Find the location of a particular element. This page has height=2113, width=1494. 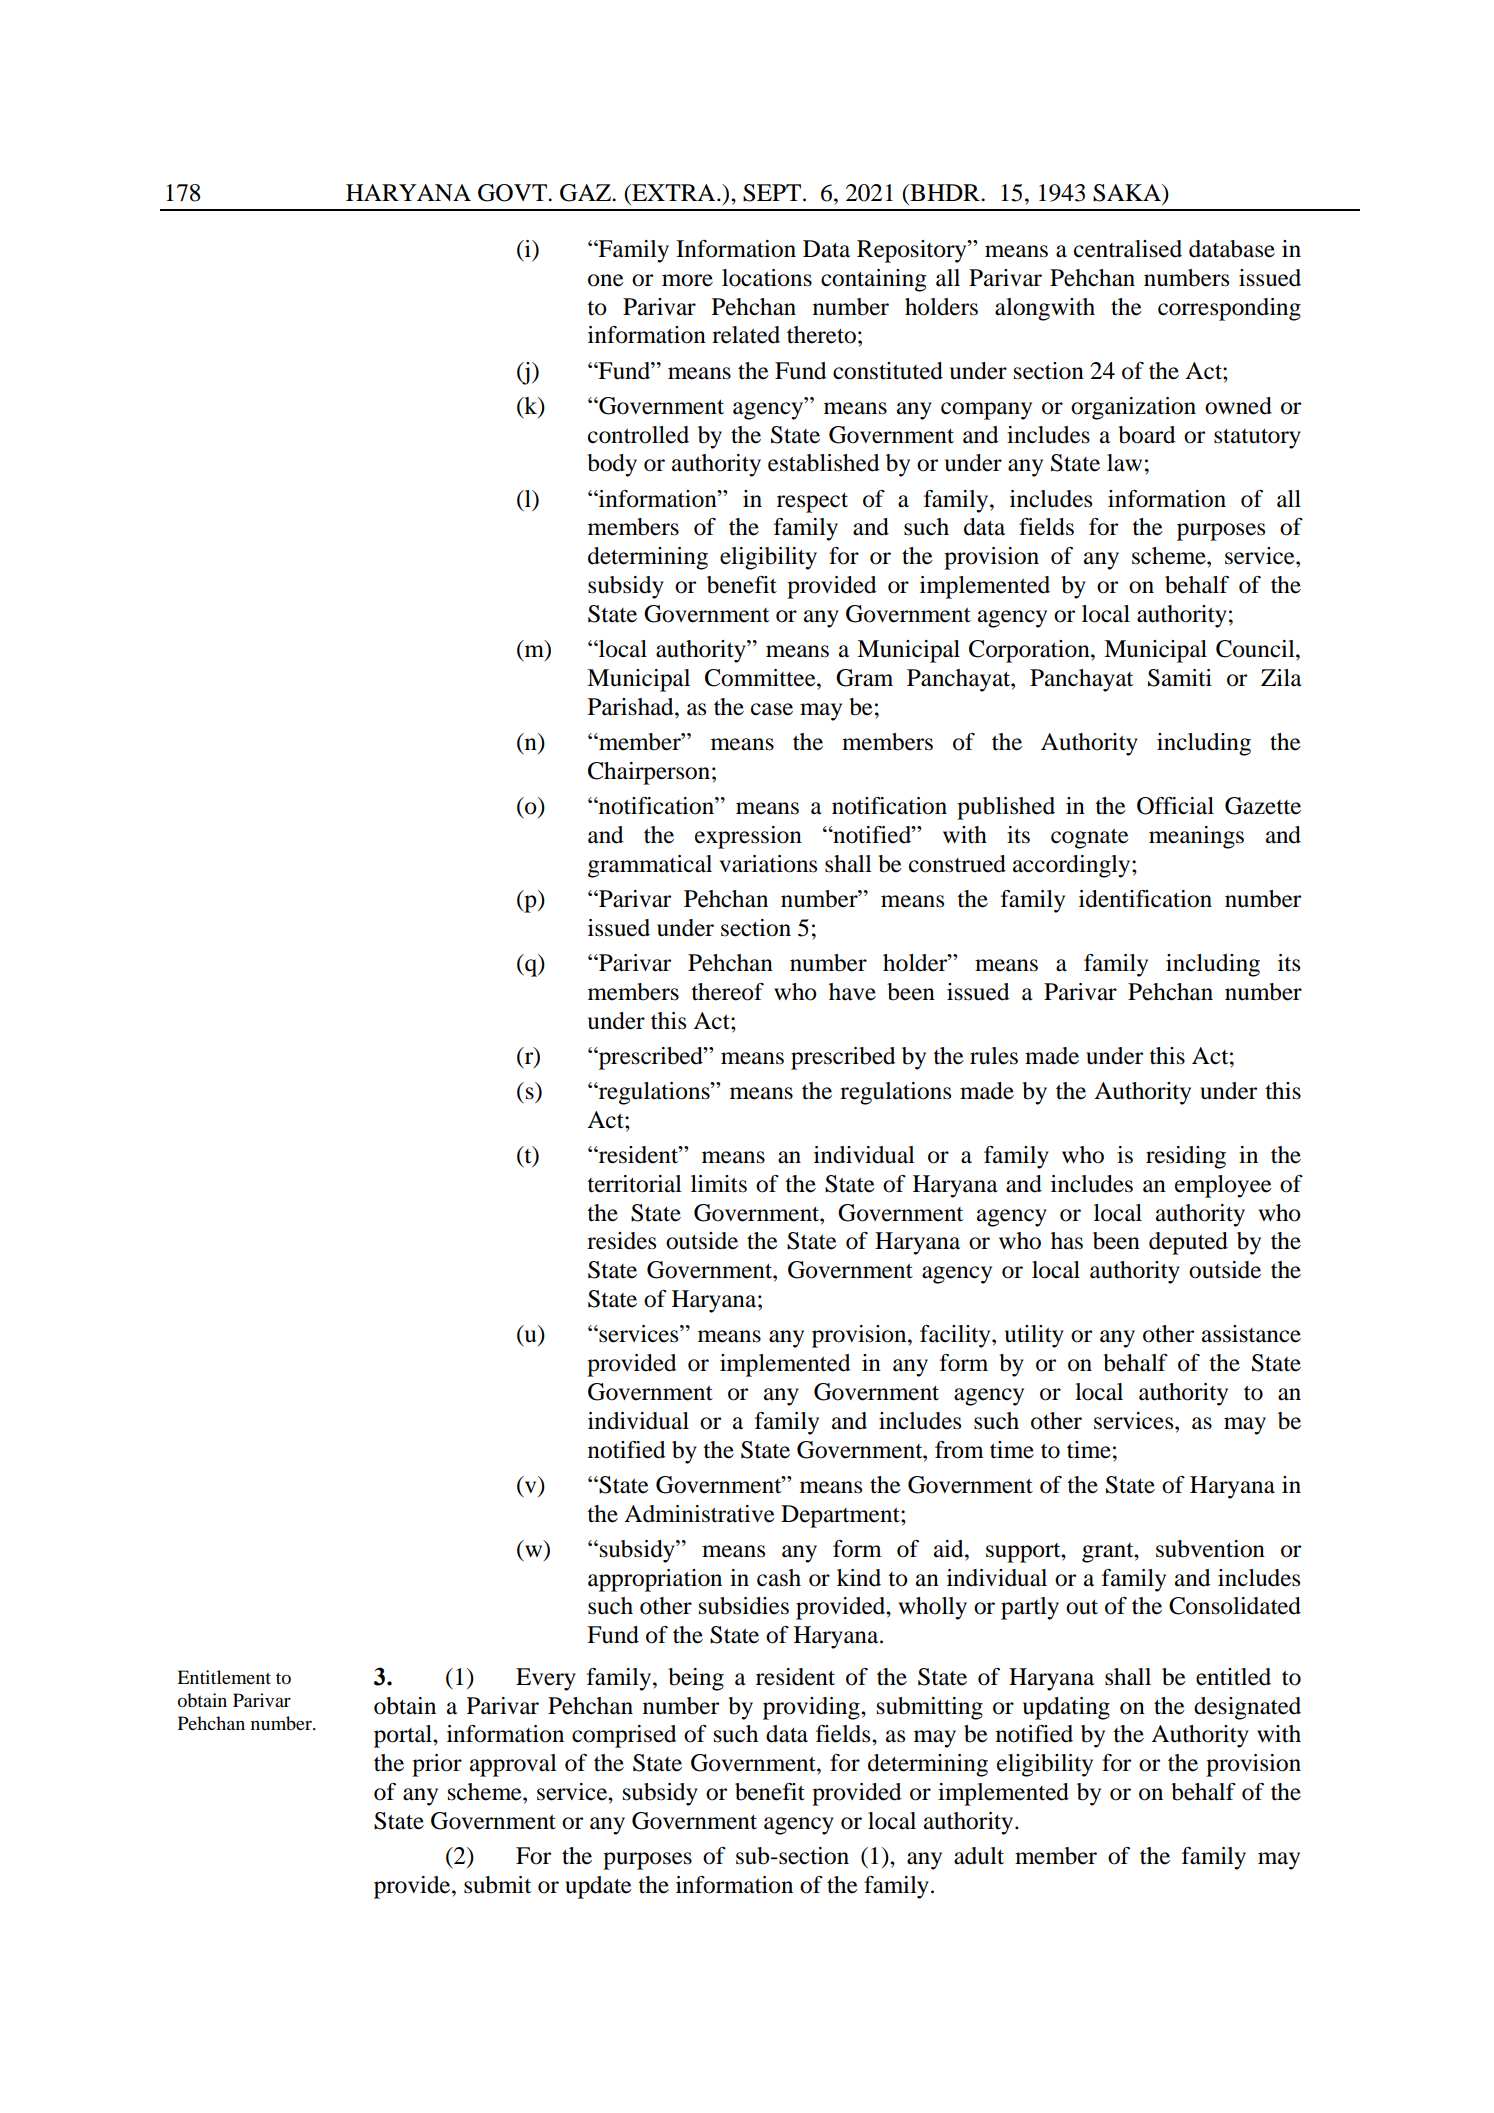

has is located at coordinates (1067, 1241).
